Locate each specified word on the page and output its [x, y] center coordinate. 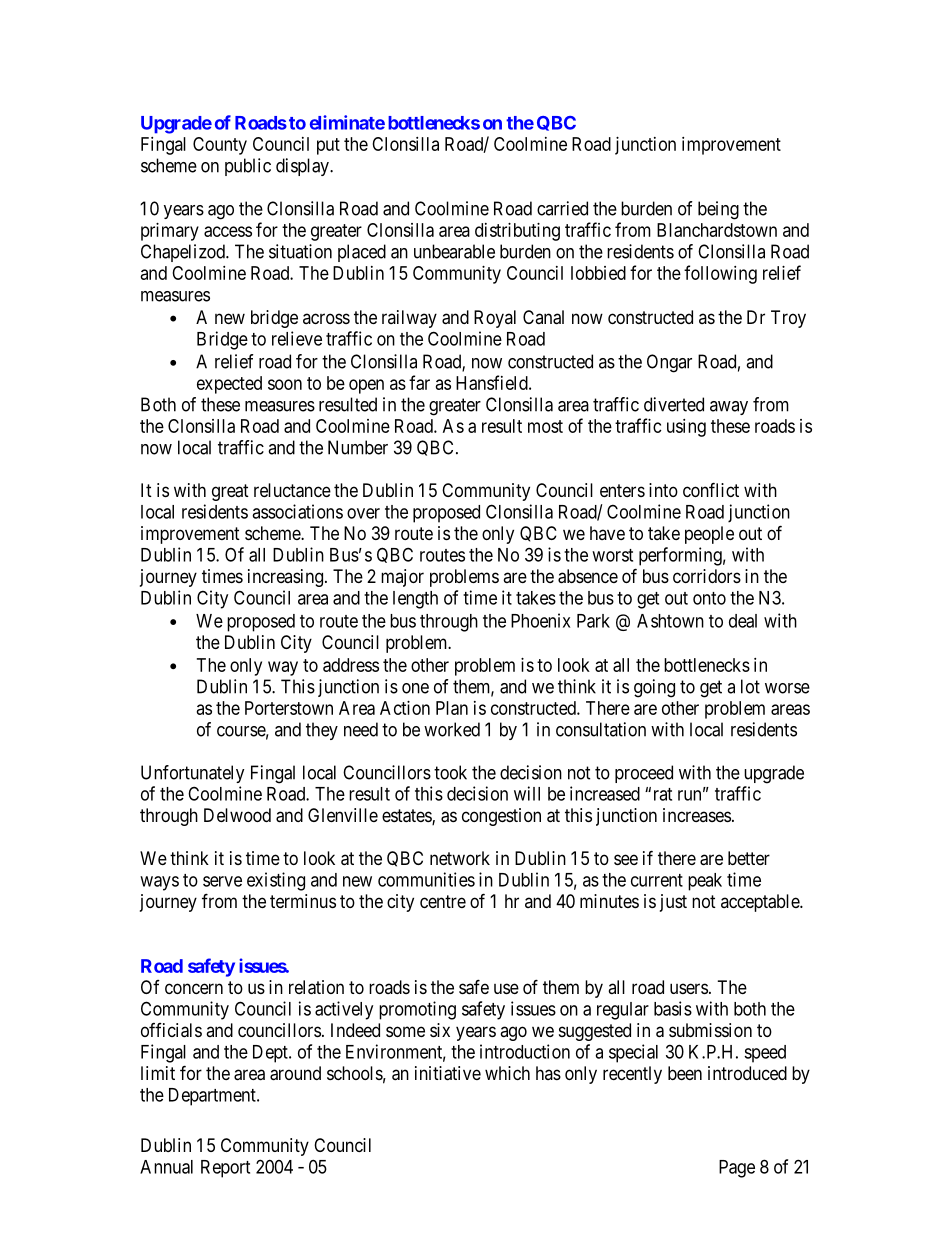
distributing [517, 232]
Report [225, 1169]
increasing [285, 578]
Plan [452, 708]
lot [750, 686]
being [718, 210]
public [248, 167]
